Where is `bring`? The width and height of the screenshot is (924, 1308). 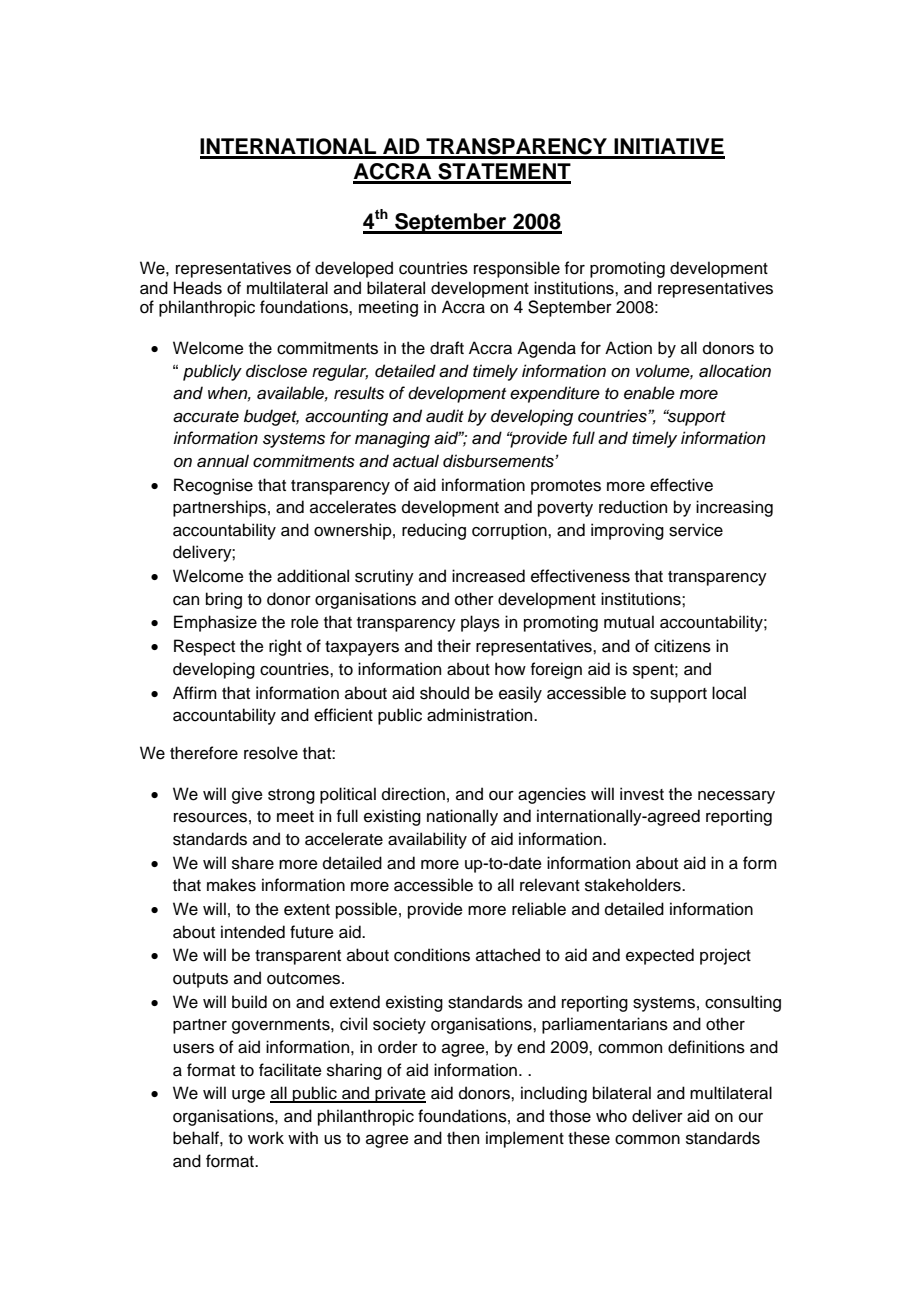
bring is located at coordinates (224, 600).
